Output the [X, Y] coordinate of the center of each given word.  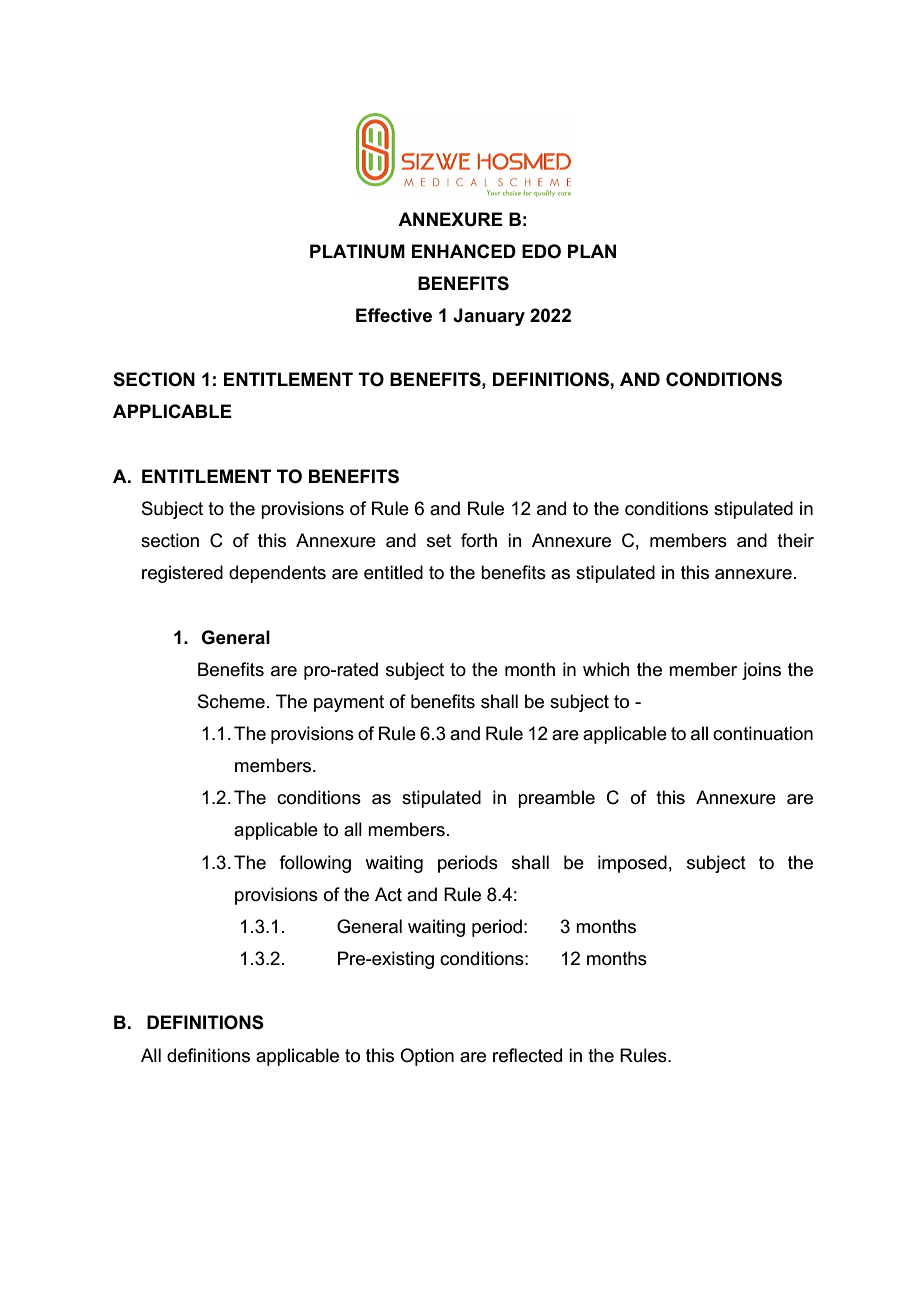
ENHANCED [464, 251]
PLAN [592, 251]
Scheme [231, 701]
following [315, 864]
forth [479, 540]
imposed [632, 864]
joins [761, 671]
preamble [556, 799]
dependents [277, 574]
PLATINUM [357, 251]
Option [427, 1057]
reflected [527, 1055]
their [795, 540]
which [606, 669]
